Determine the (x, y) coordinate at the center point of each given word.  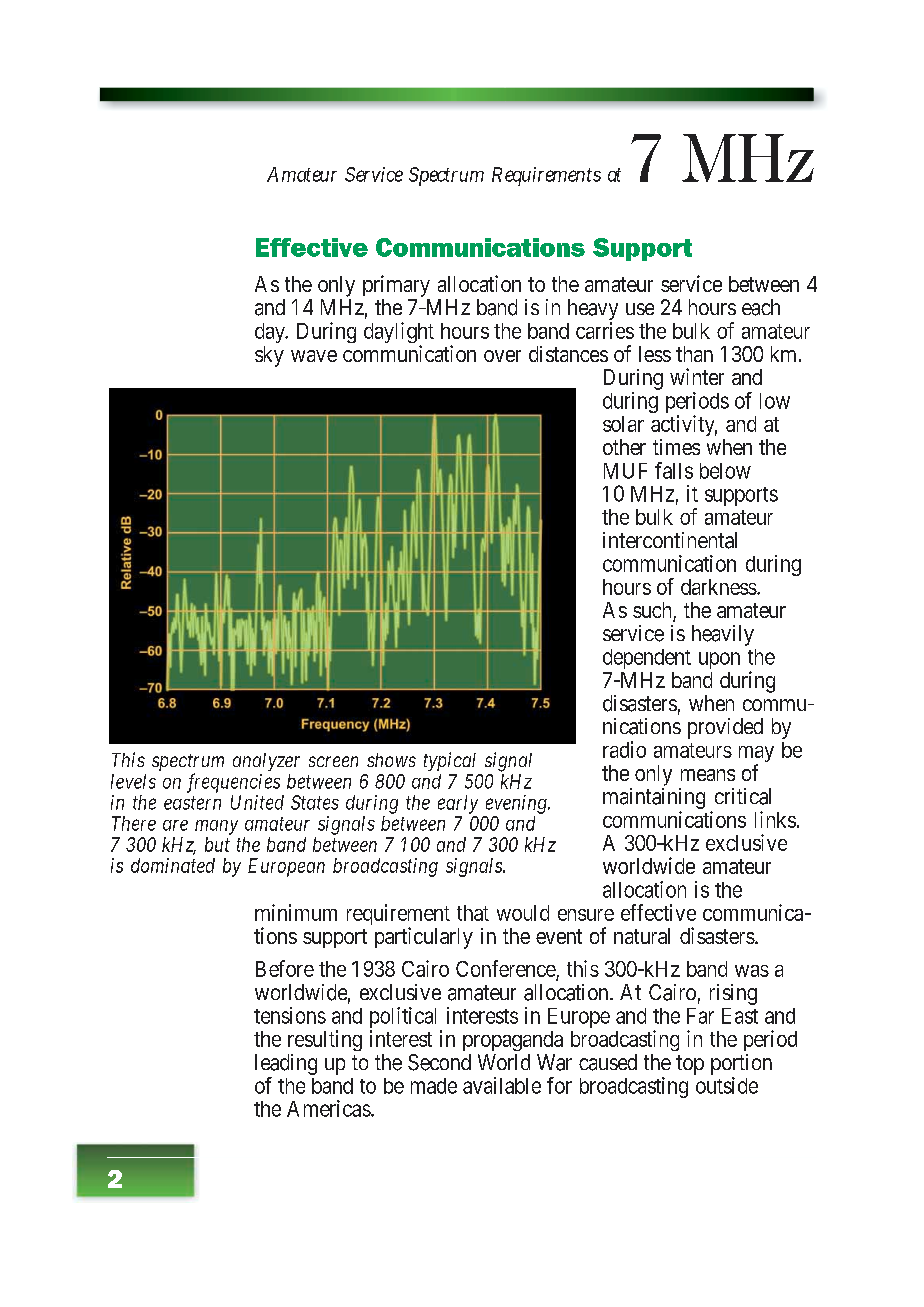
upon (719, 660)
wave (314, 356)
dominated (173, 865)
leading (286, 1064)
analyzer (266, 762)
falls (674, 470)
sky (269, 356)
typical (450, 761)
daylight (399, 334)
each (761, 307)
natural (642, 936)
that (473, 913)
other (624, 447)
